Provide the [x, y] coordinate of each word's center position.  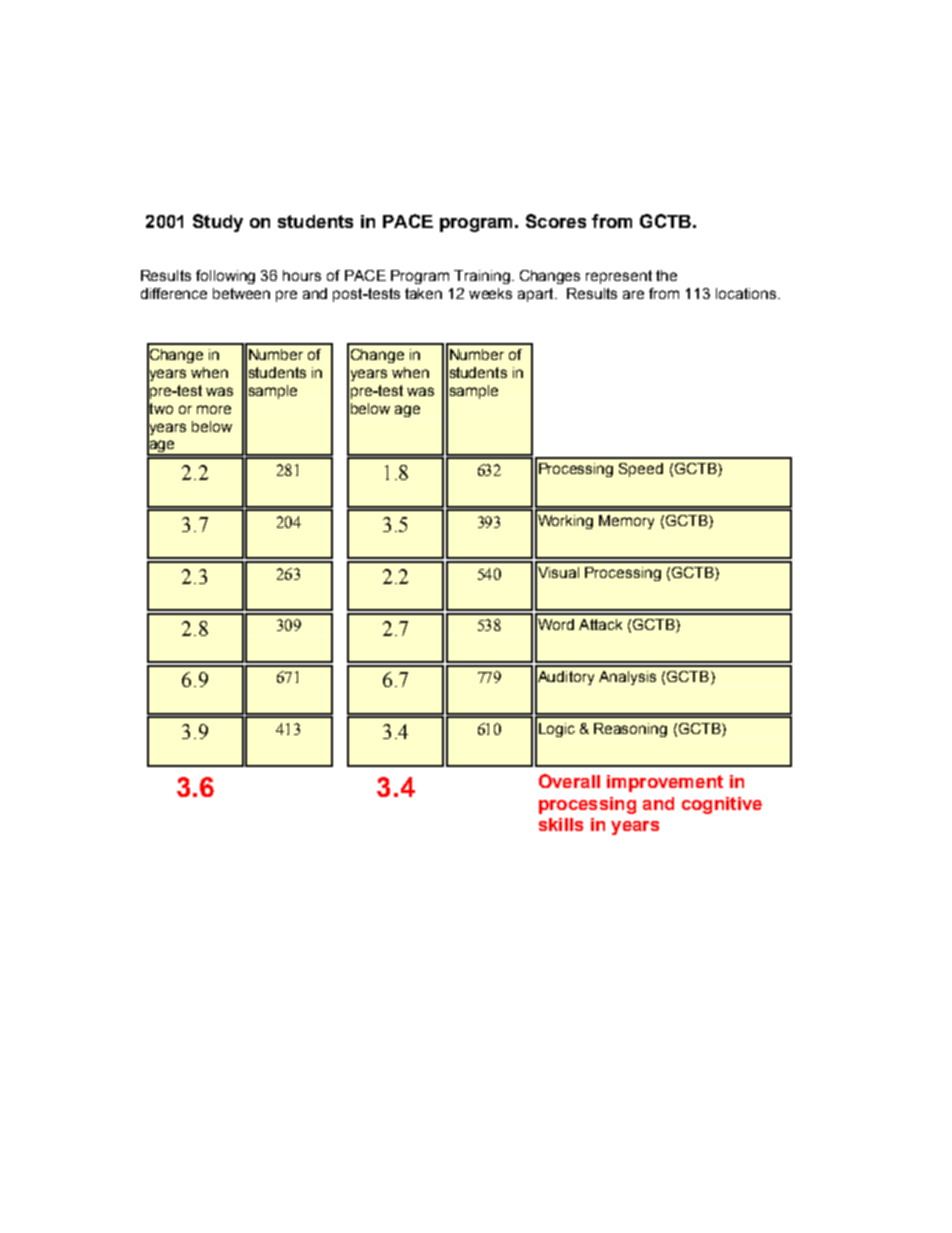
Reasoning [630, 730]
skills [561, 824]
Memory [626, 522]
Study [218, 223]
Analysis [627, 678]
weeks [490, 293]
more [214, 409]
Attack [600, 624]
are [633, 294]
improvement [665, 783]
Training [482, 277]
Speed [641, 470]
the [666, 275]
